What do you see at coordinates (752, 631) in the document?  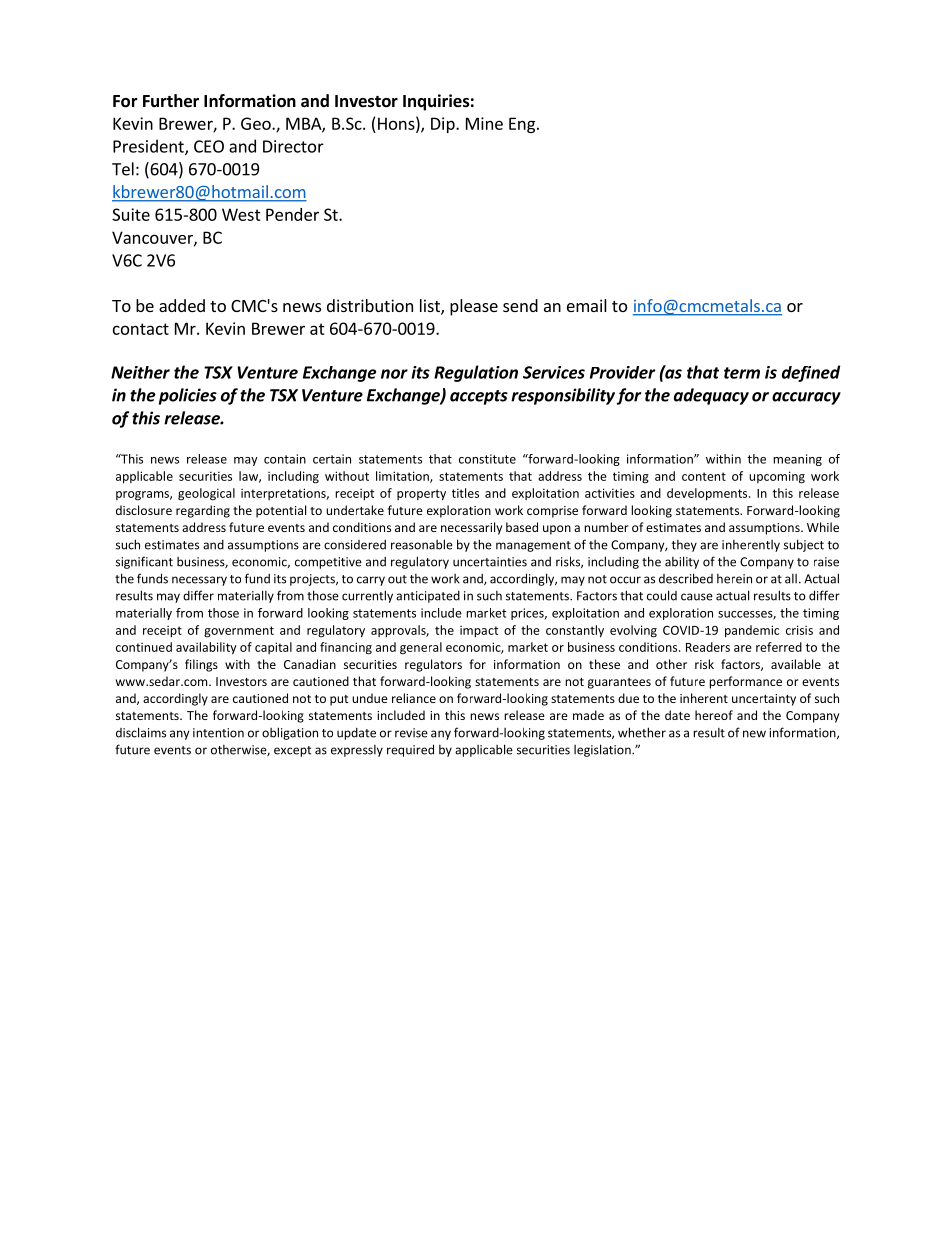 I see `pandemic` at bounding box center [752, 631].
